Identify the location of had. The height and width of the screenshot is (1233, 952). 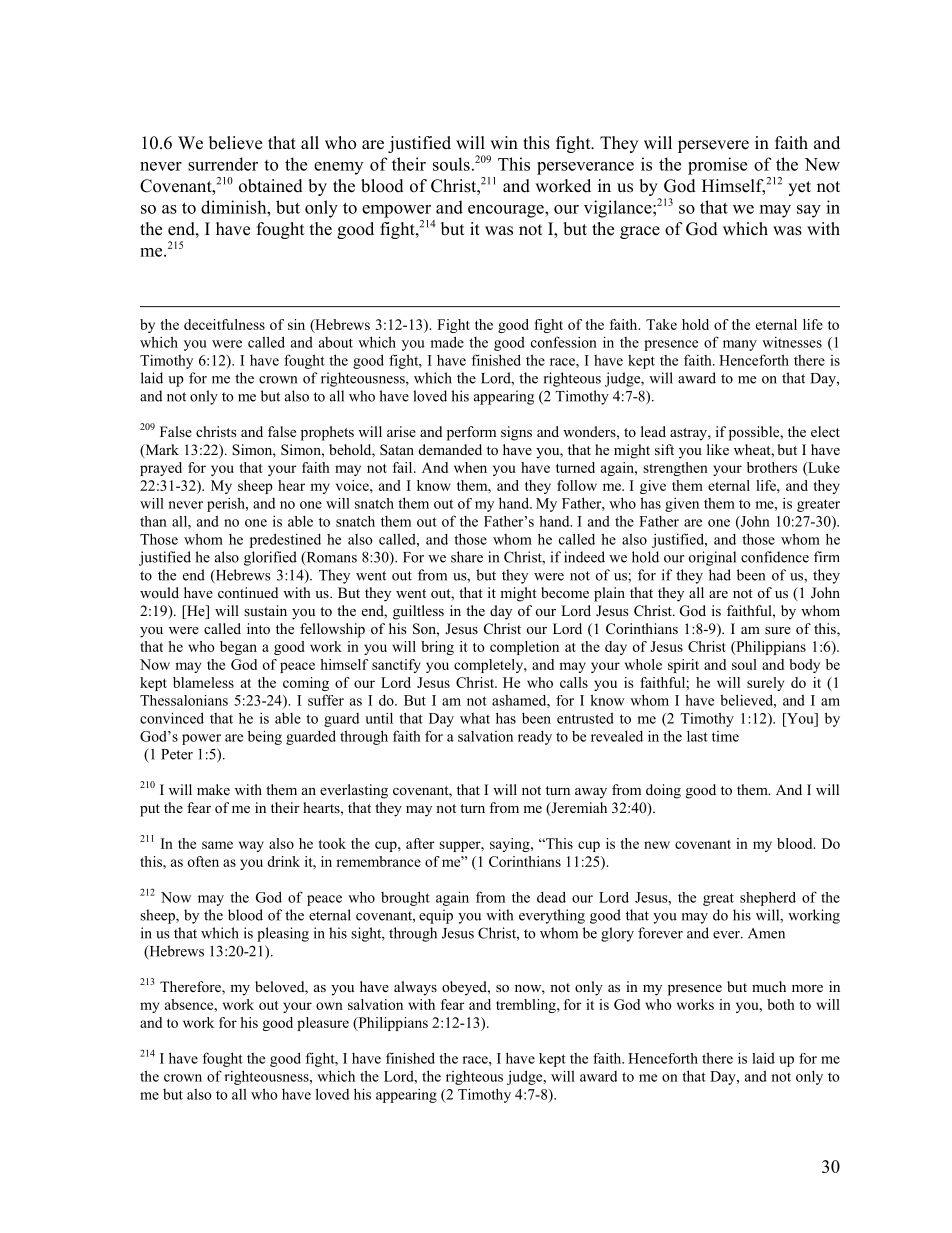
(720, 575).
